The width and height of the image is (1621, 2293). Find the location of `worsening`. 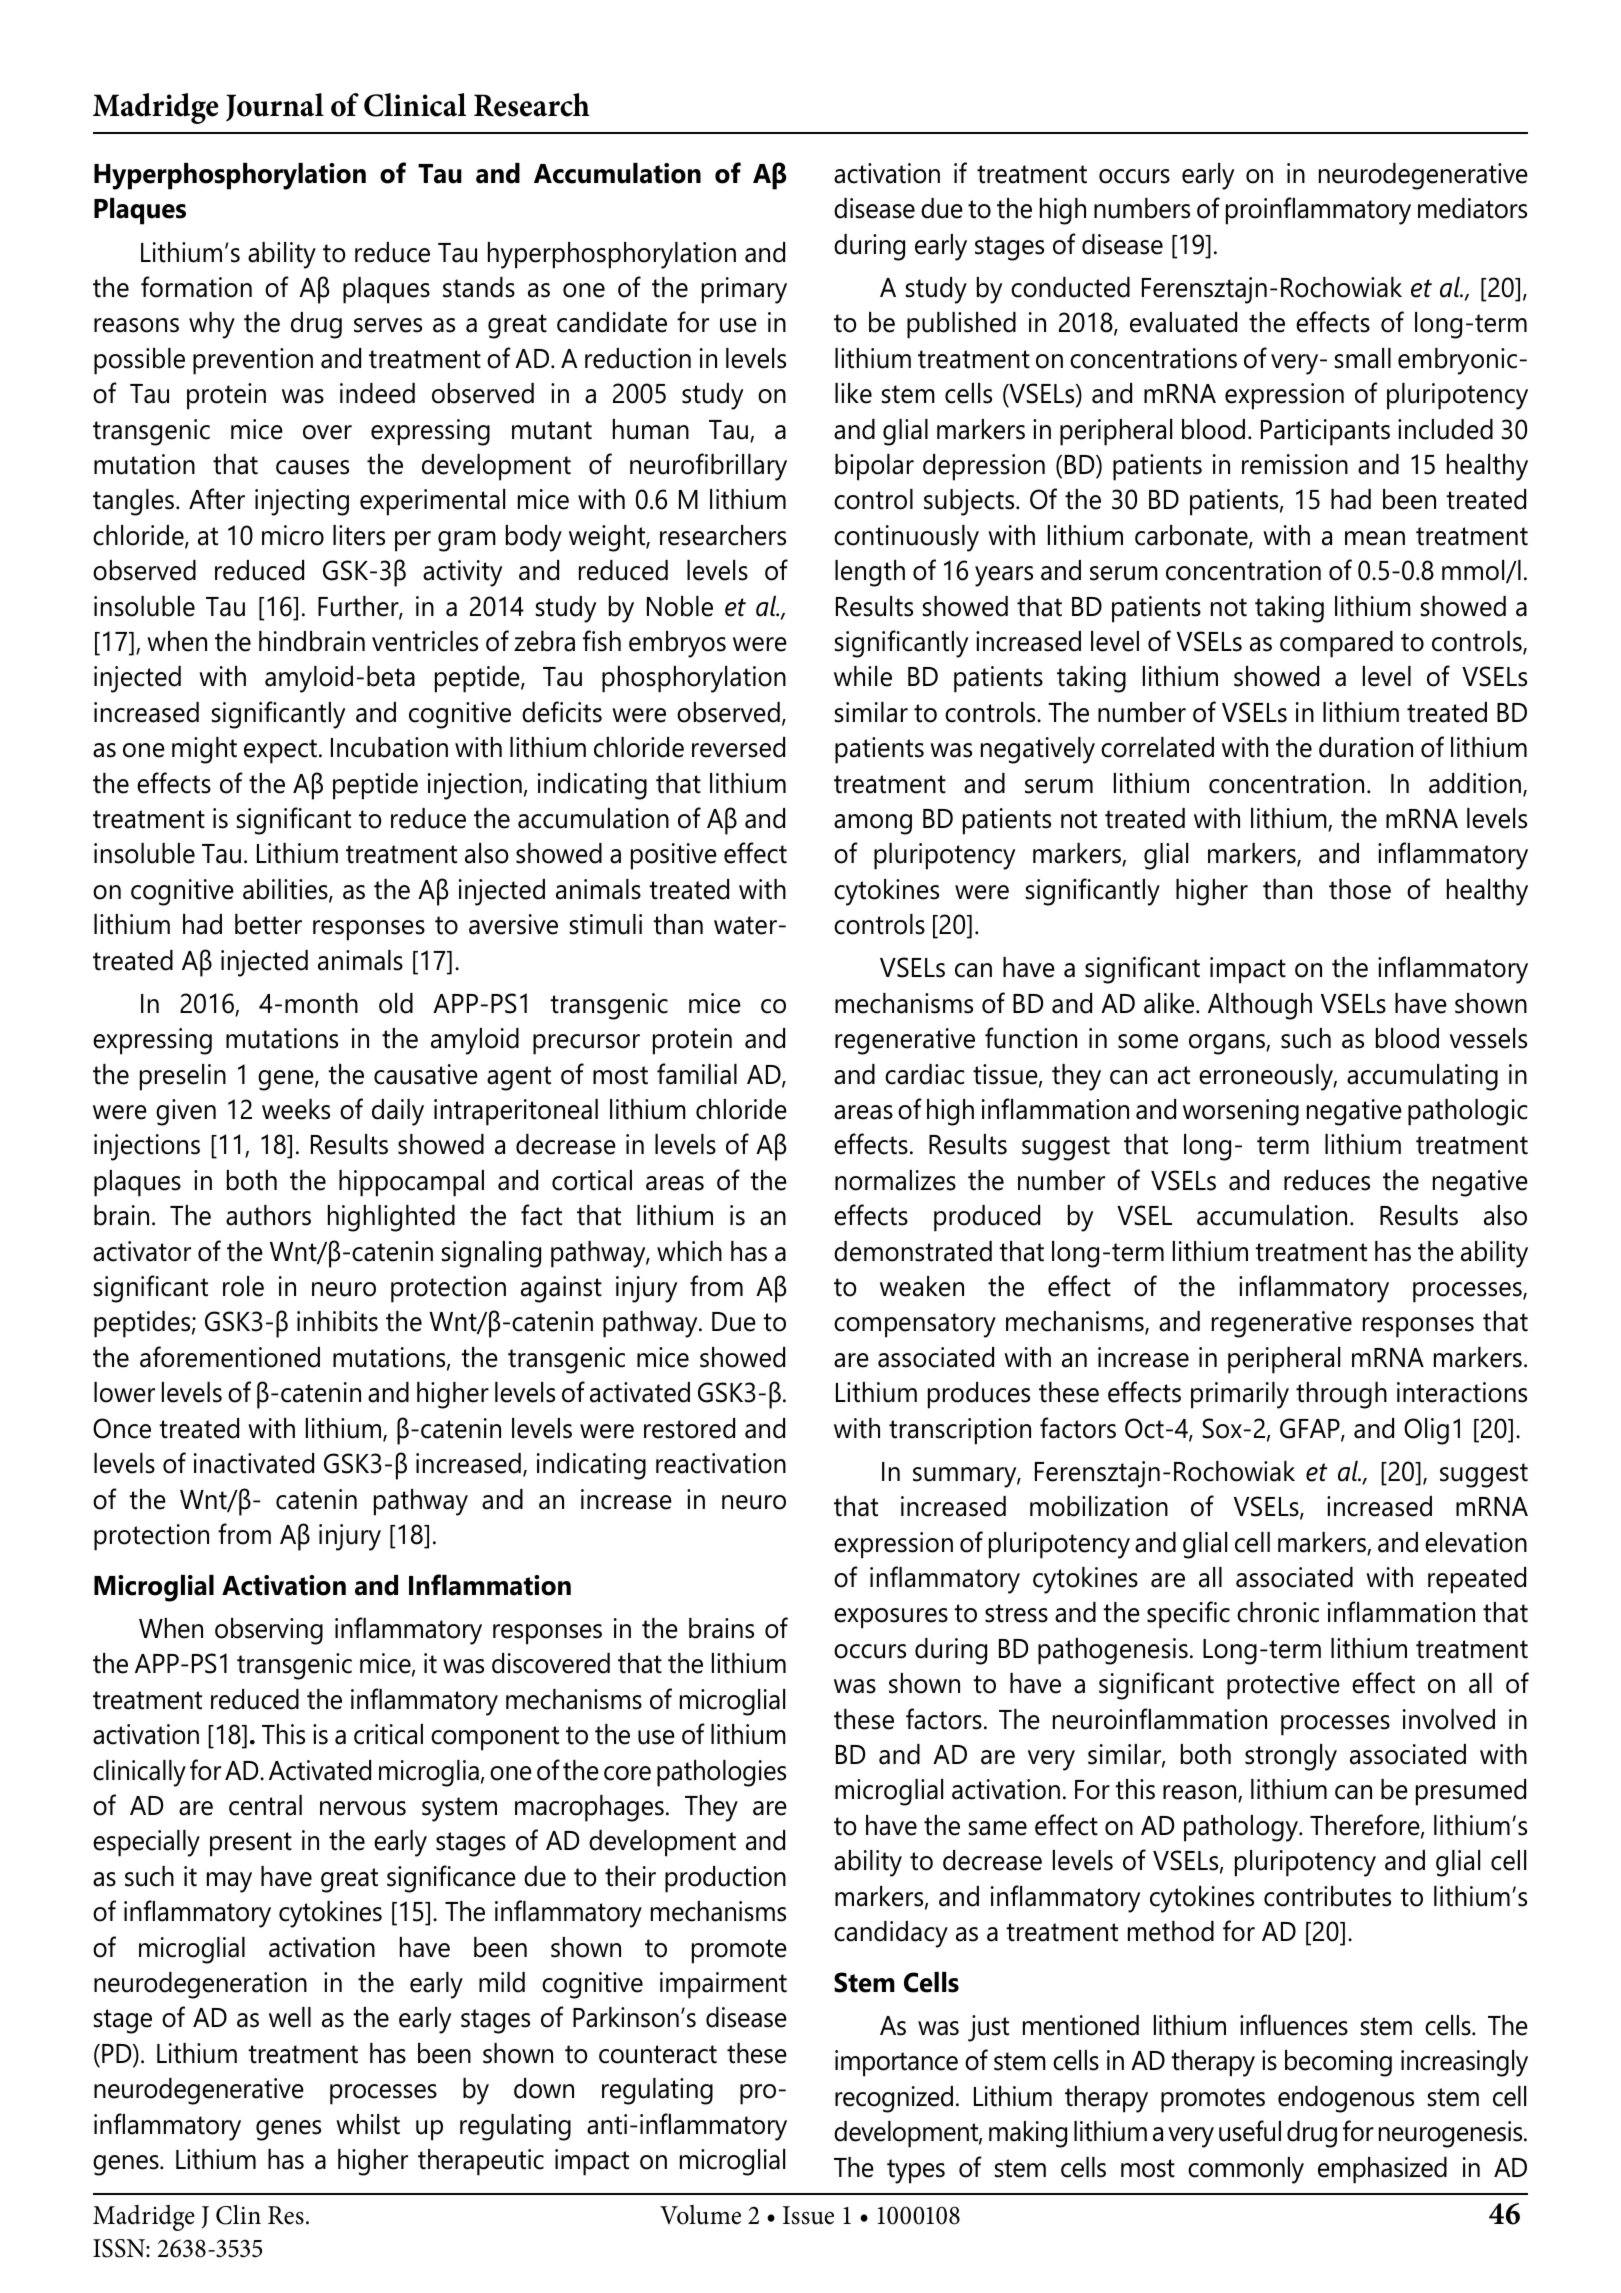

worsening is located at coordinates (1241, 1112).
